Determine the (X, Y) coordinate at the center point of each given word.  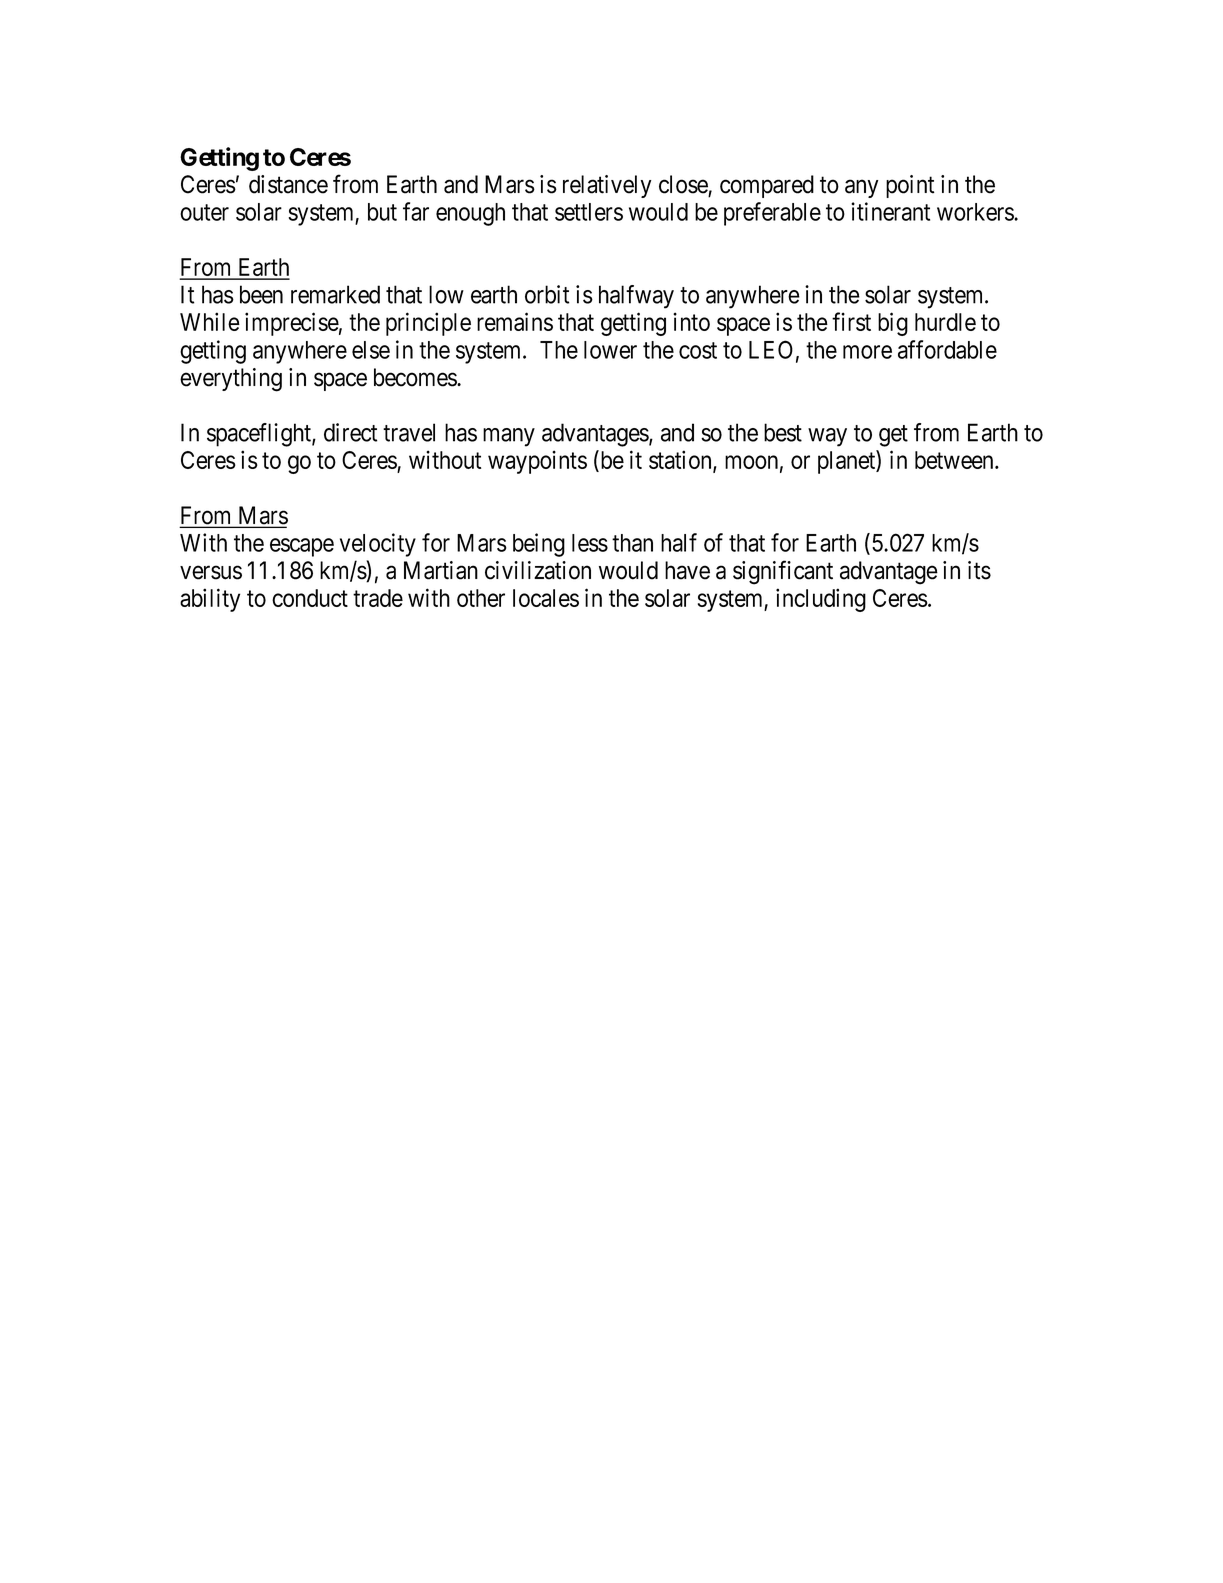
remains (515, 321)
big (893, 324)
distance (288, 184)
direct (350, 432)
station (681, 461)
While (210, 321)
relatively (607, 186)
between (955, 460)
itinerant (890, 211)
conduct (310, 598)
